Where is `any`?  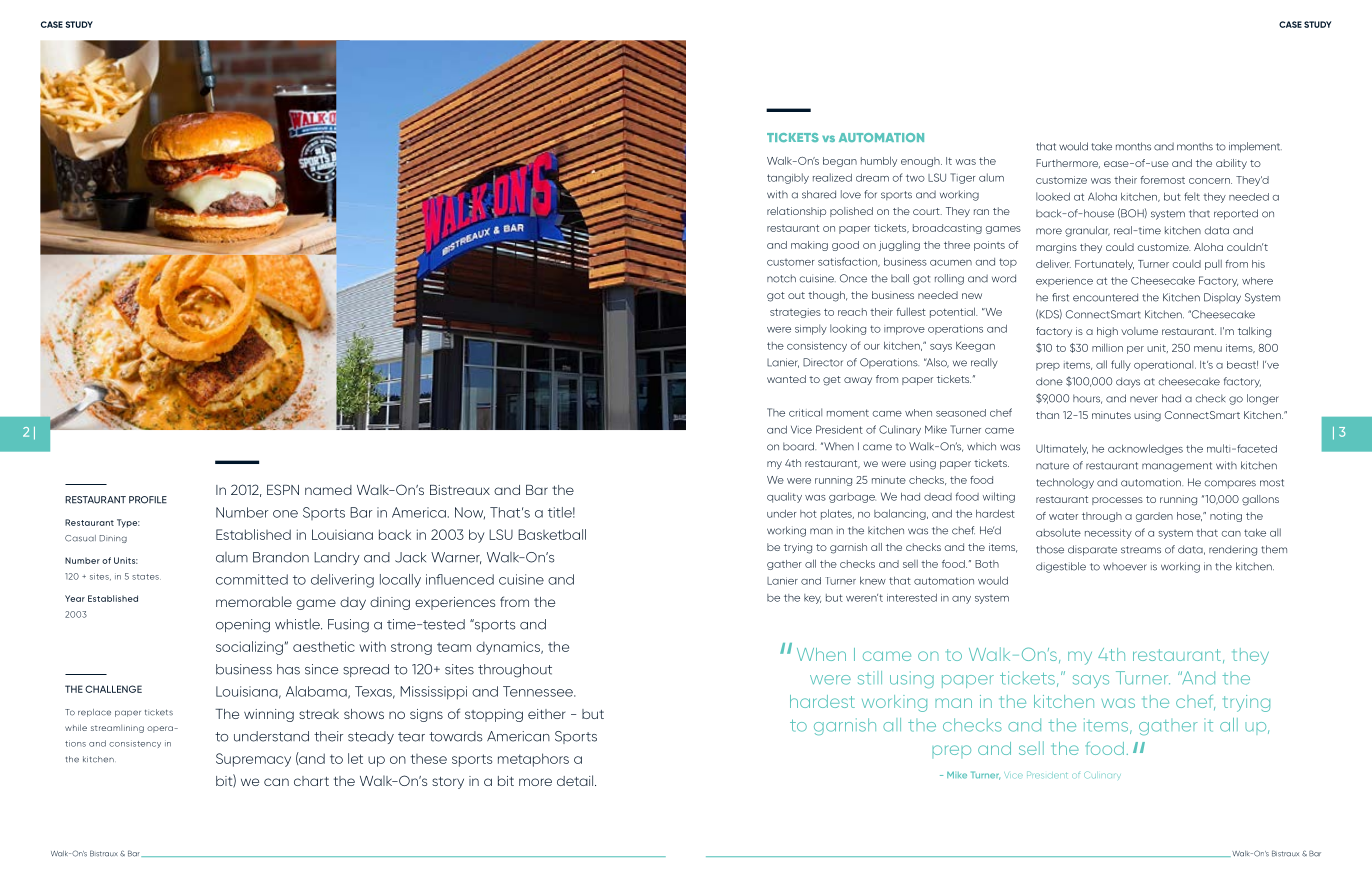
any is located at coordinates (961, 600).
